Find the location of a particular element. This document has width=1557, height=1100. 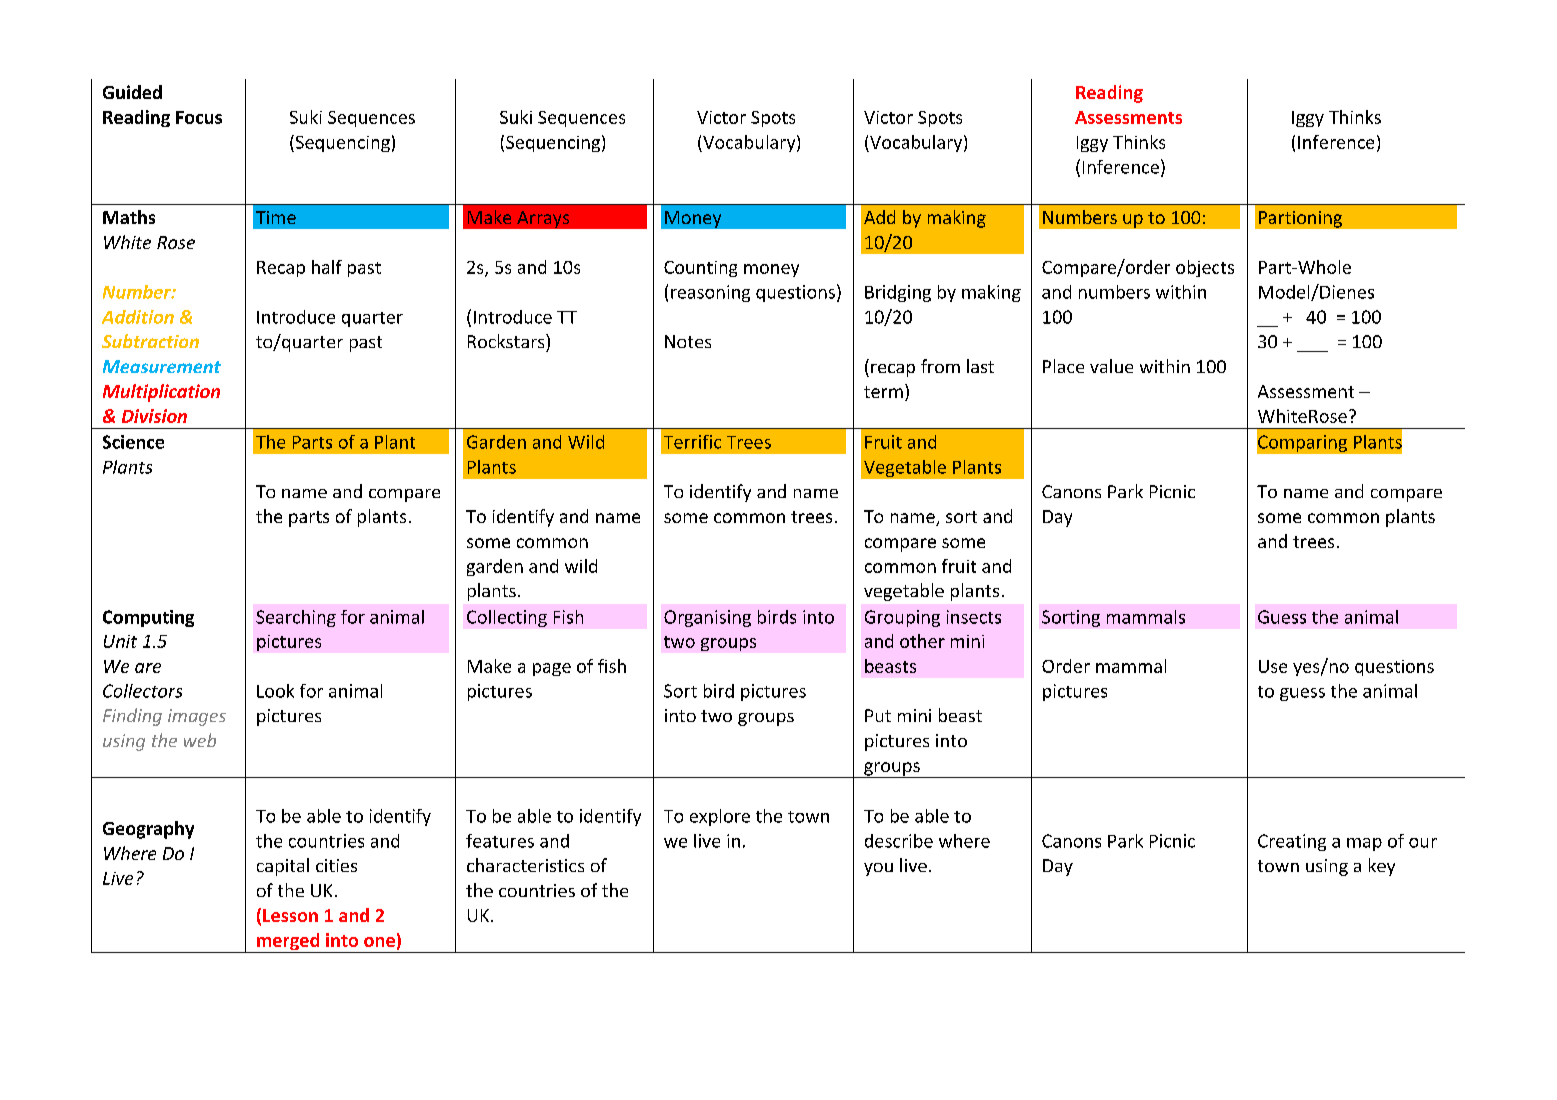

Lesson is located at coordinates (290, 915).
